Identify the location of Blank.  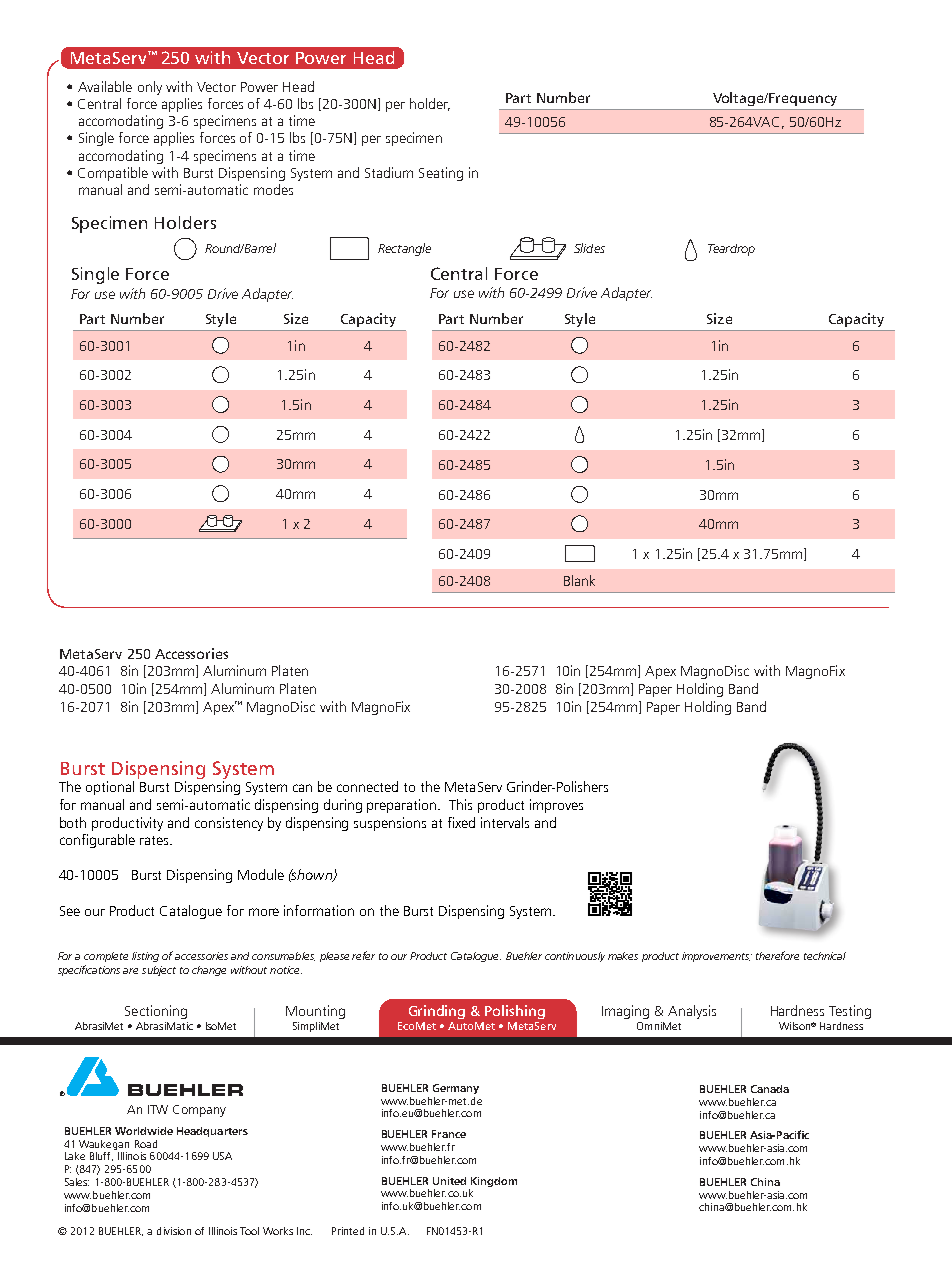
(579, 580).
